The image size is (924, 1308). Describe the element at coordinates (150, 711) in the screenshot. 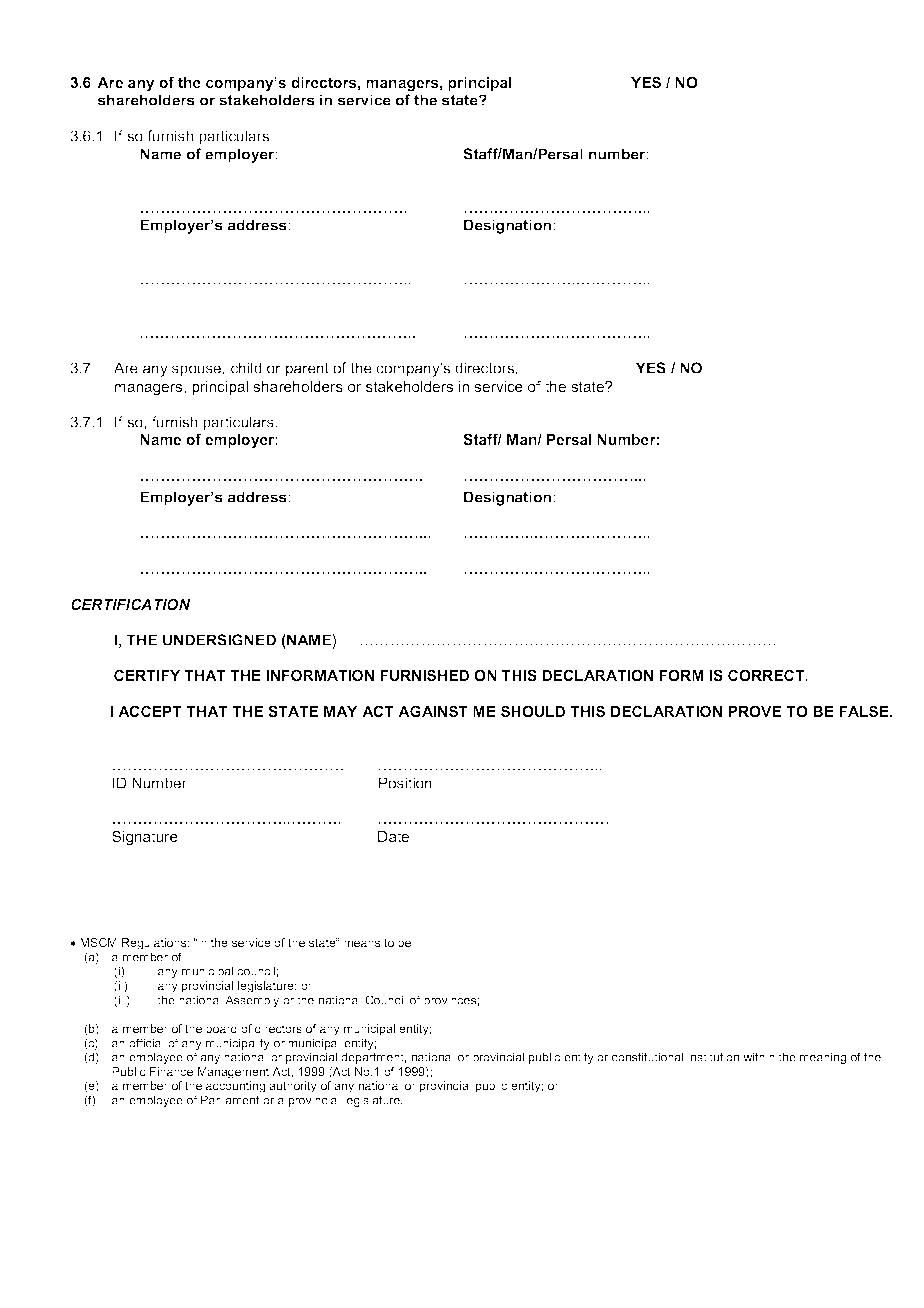

I see `ACCEPT` at that location.
